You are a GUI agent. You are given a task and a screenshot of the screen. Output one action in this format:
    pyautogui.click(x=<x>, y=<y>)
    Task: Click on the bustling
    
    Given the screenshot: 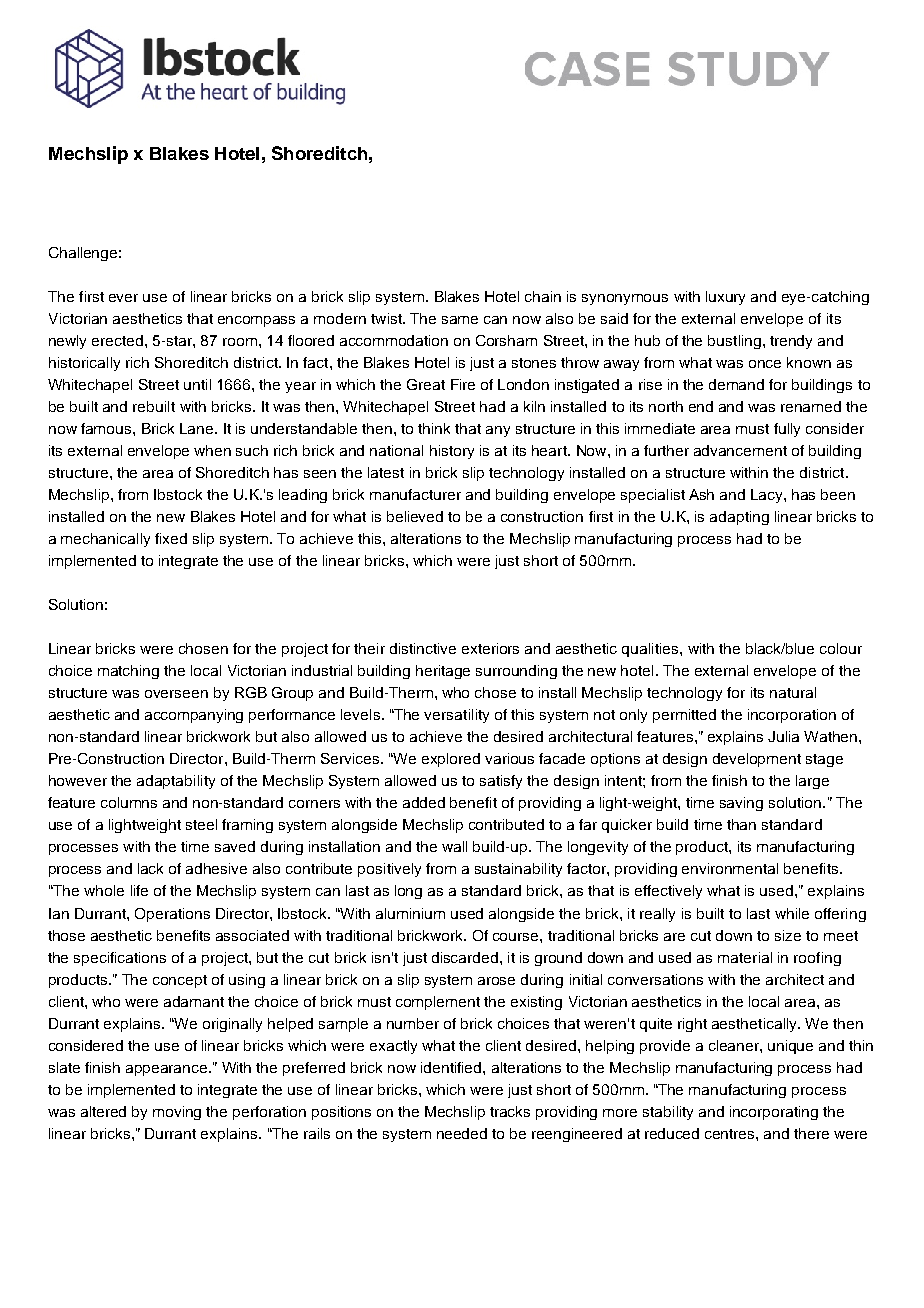 What is the action you would take?
    pyautogui.click(x=734, y=342)
